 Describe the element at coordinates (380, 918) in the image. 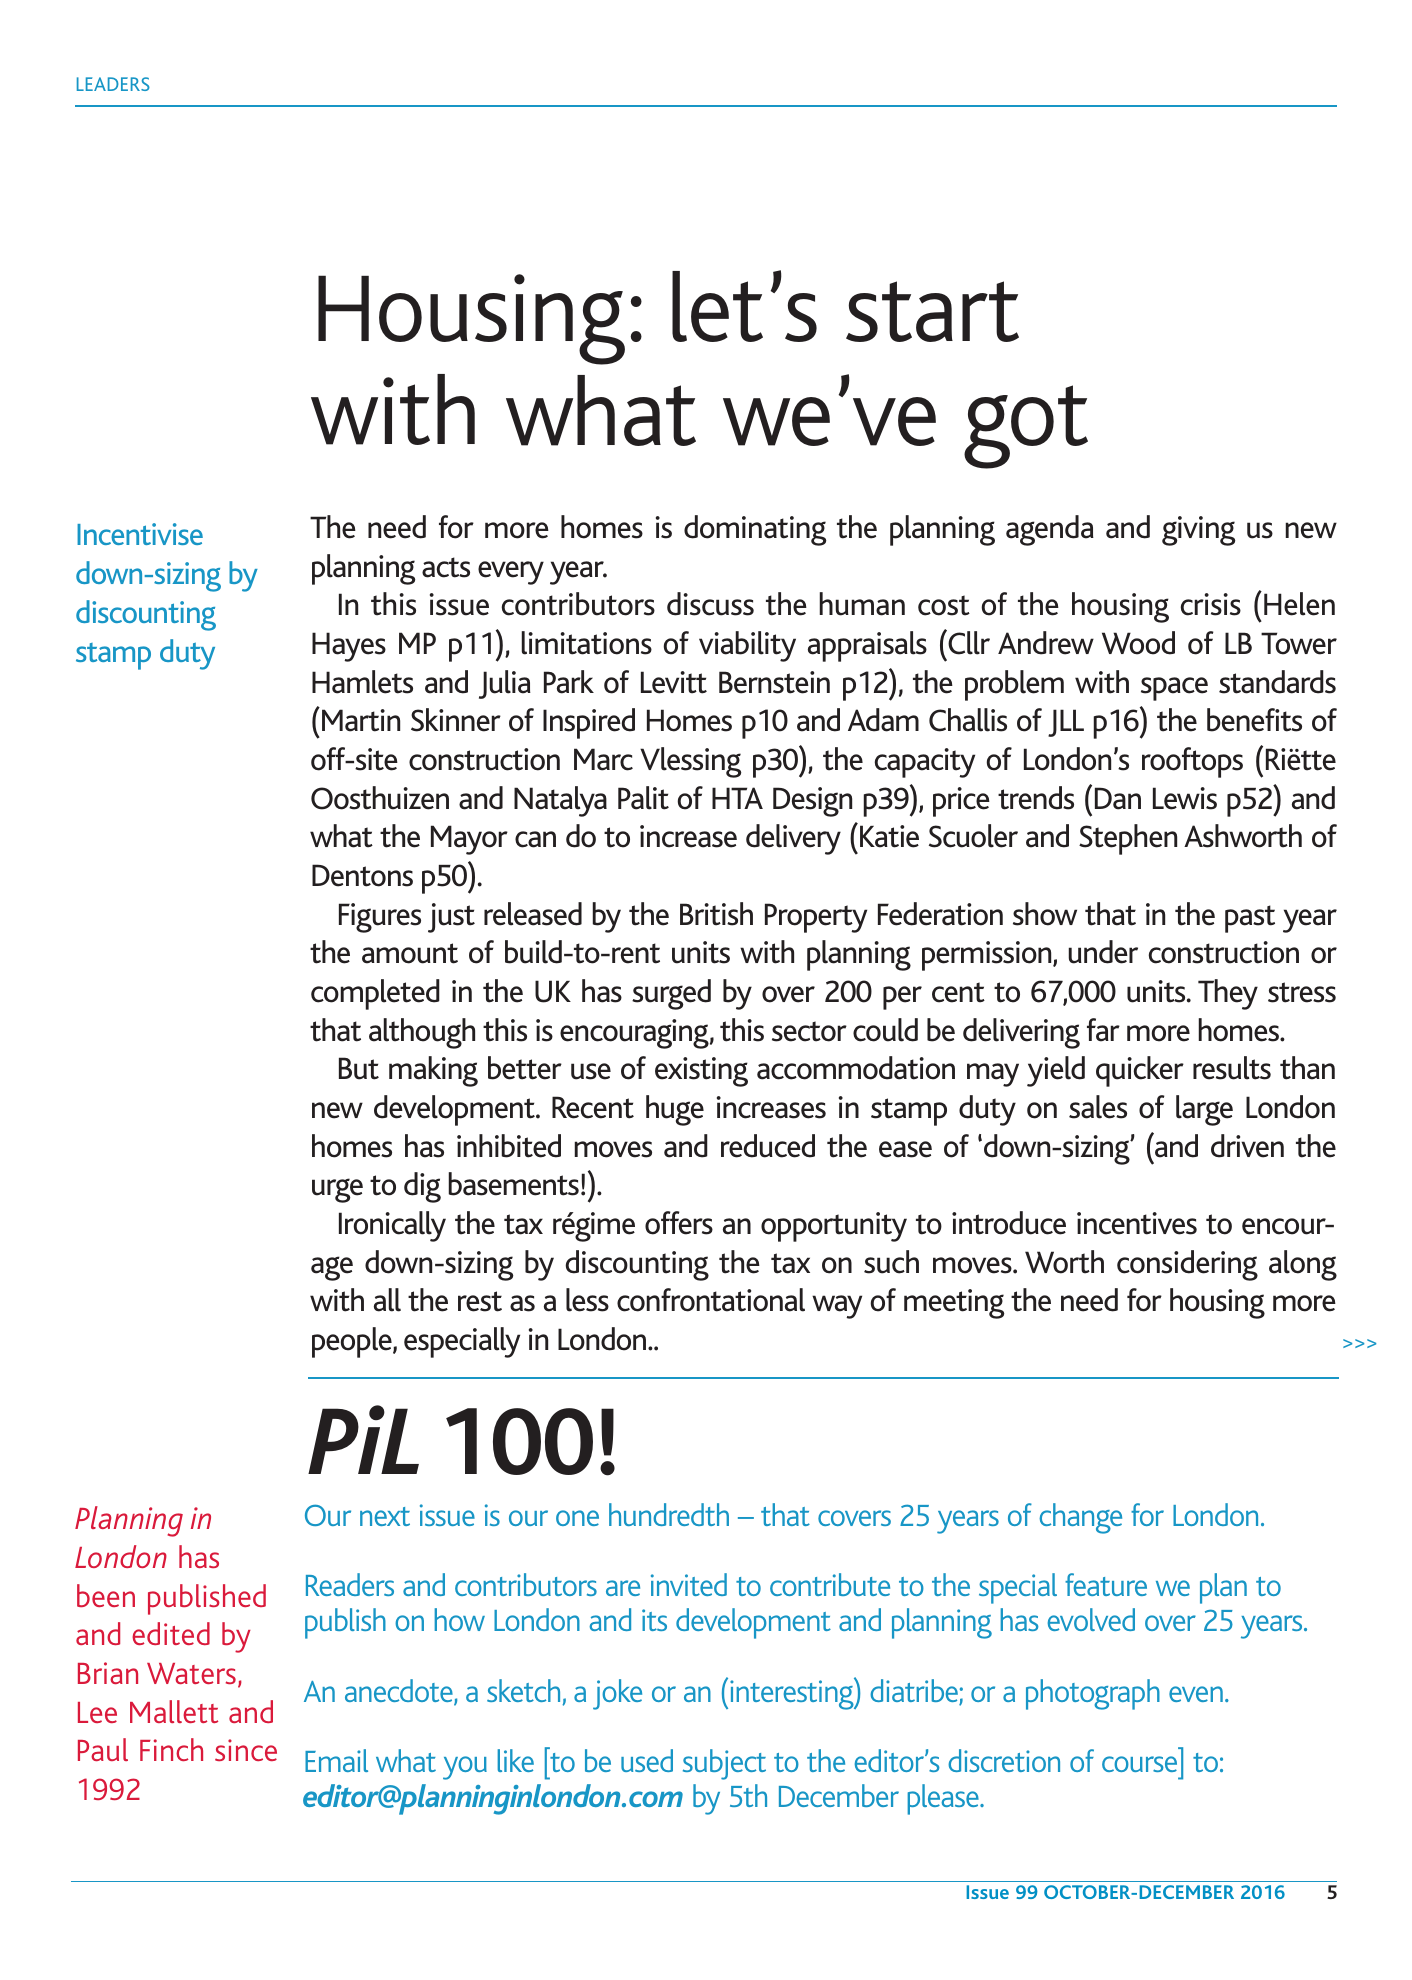

I see `Figures` at that location.
